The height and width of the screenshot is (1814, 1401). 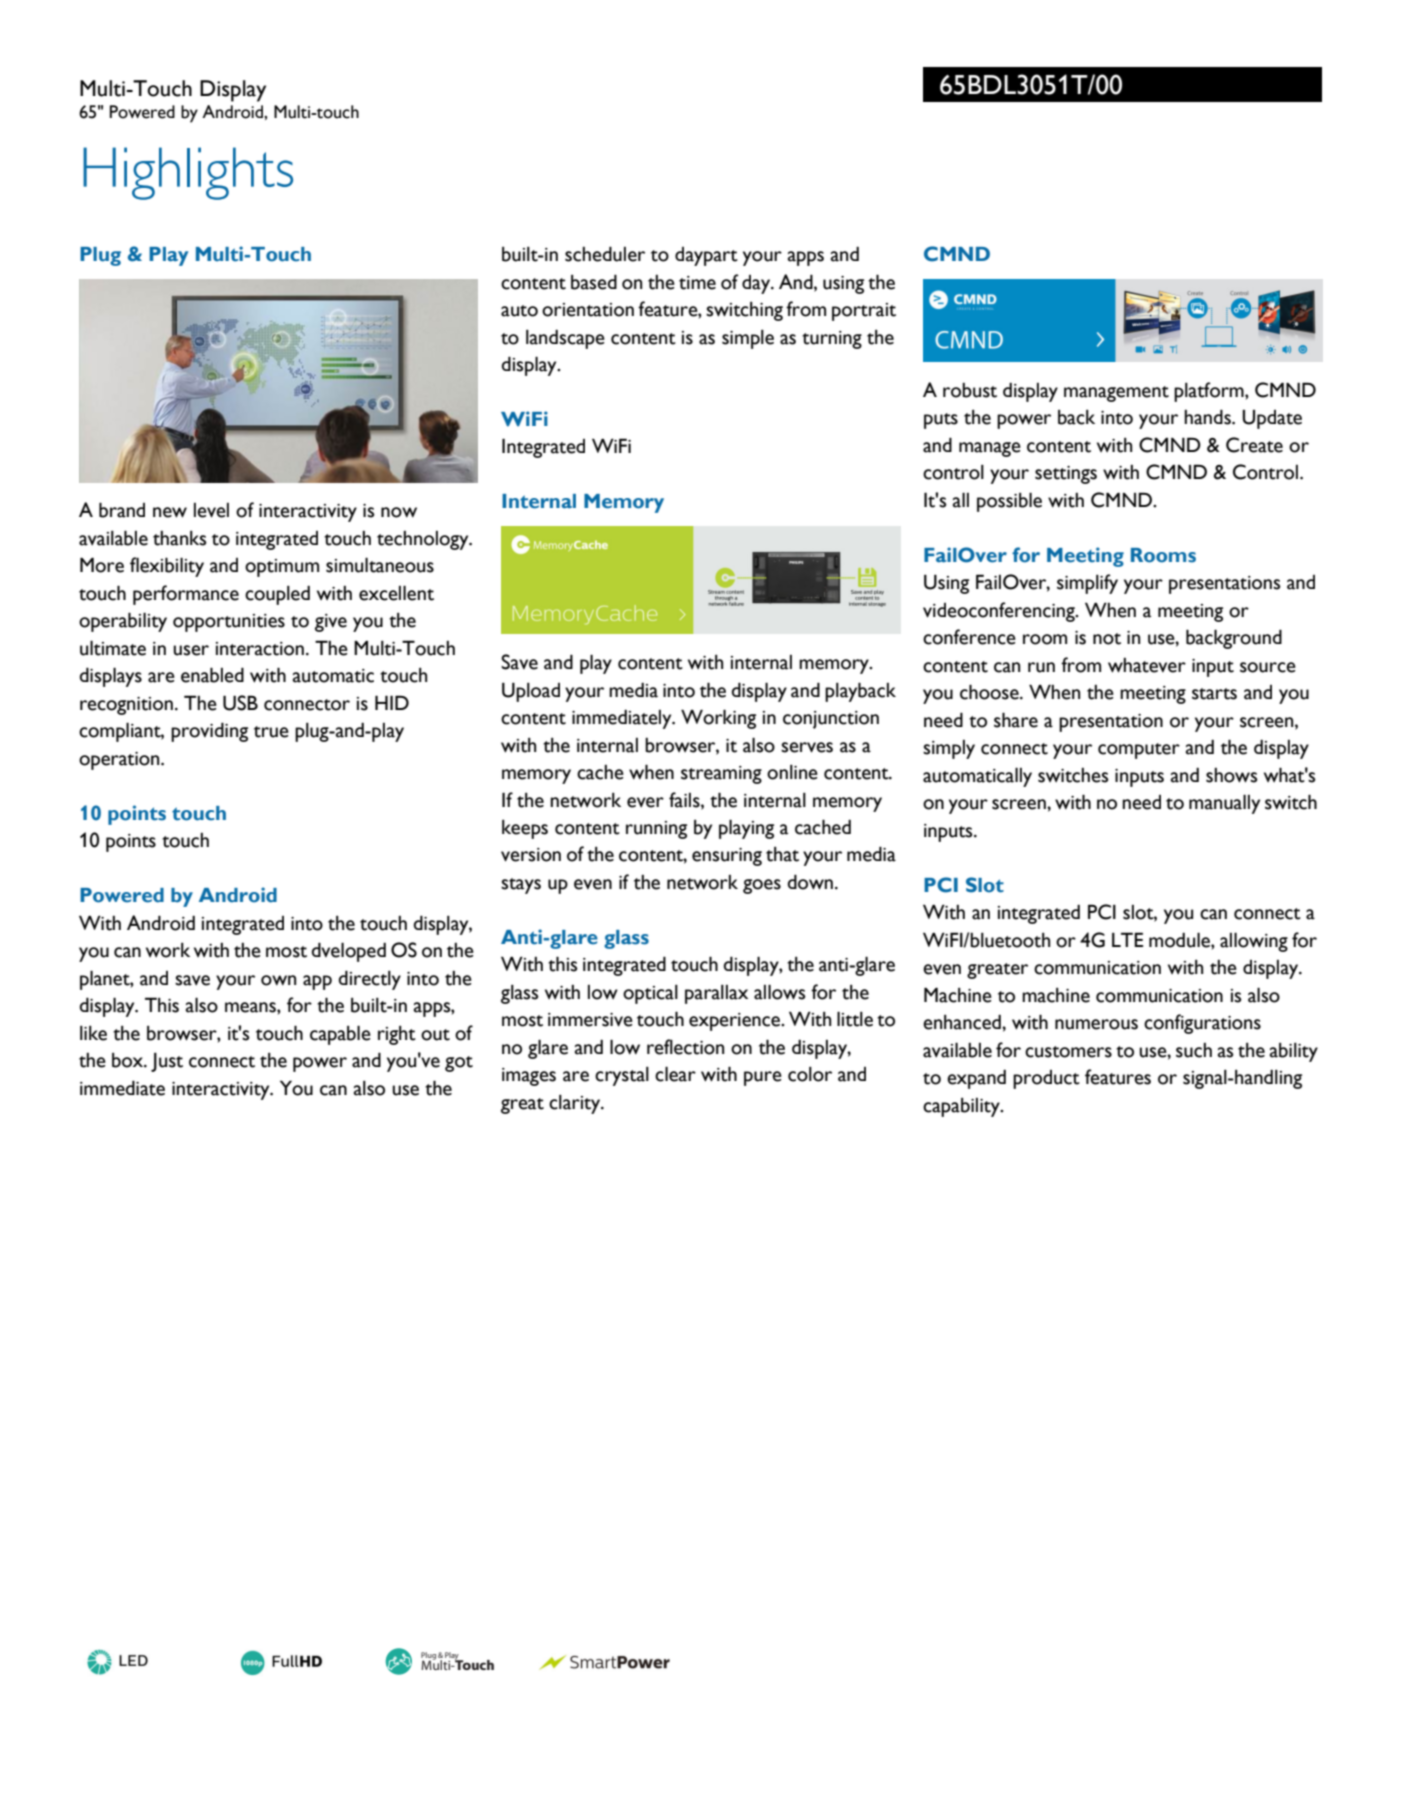 What do you see at coordinates (260, 649) in the screenshot?
I see `interaction` at bounding box center [260, 649].
